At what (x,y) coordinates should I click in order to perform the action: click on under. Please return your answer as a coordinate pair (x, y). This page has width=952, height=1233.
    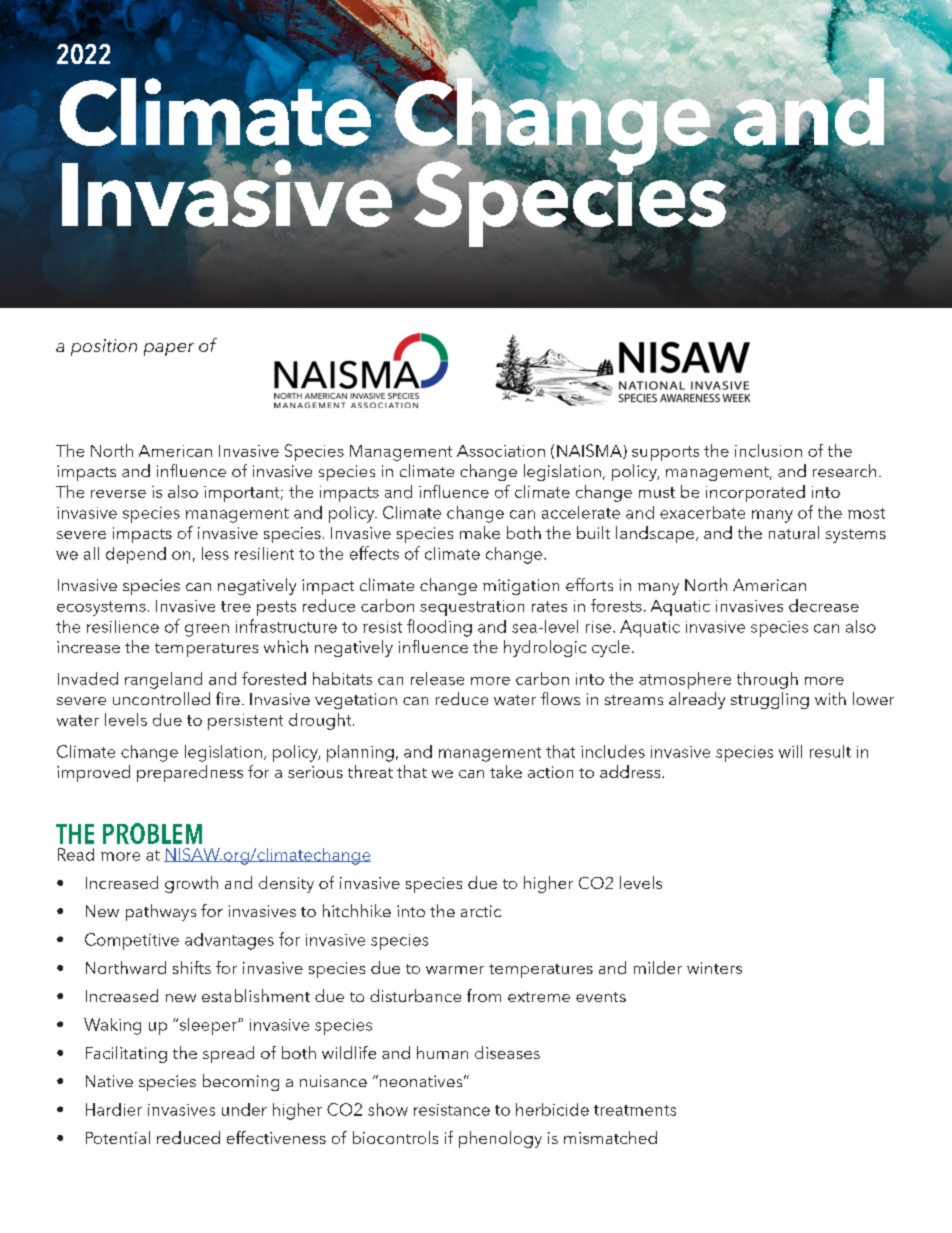
    Looking at the image, I should click on (244, 1109).
